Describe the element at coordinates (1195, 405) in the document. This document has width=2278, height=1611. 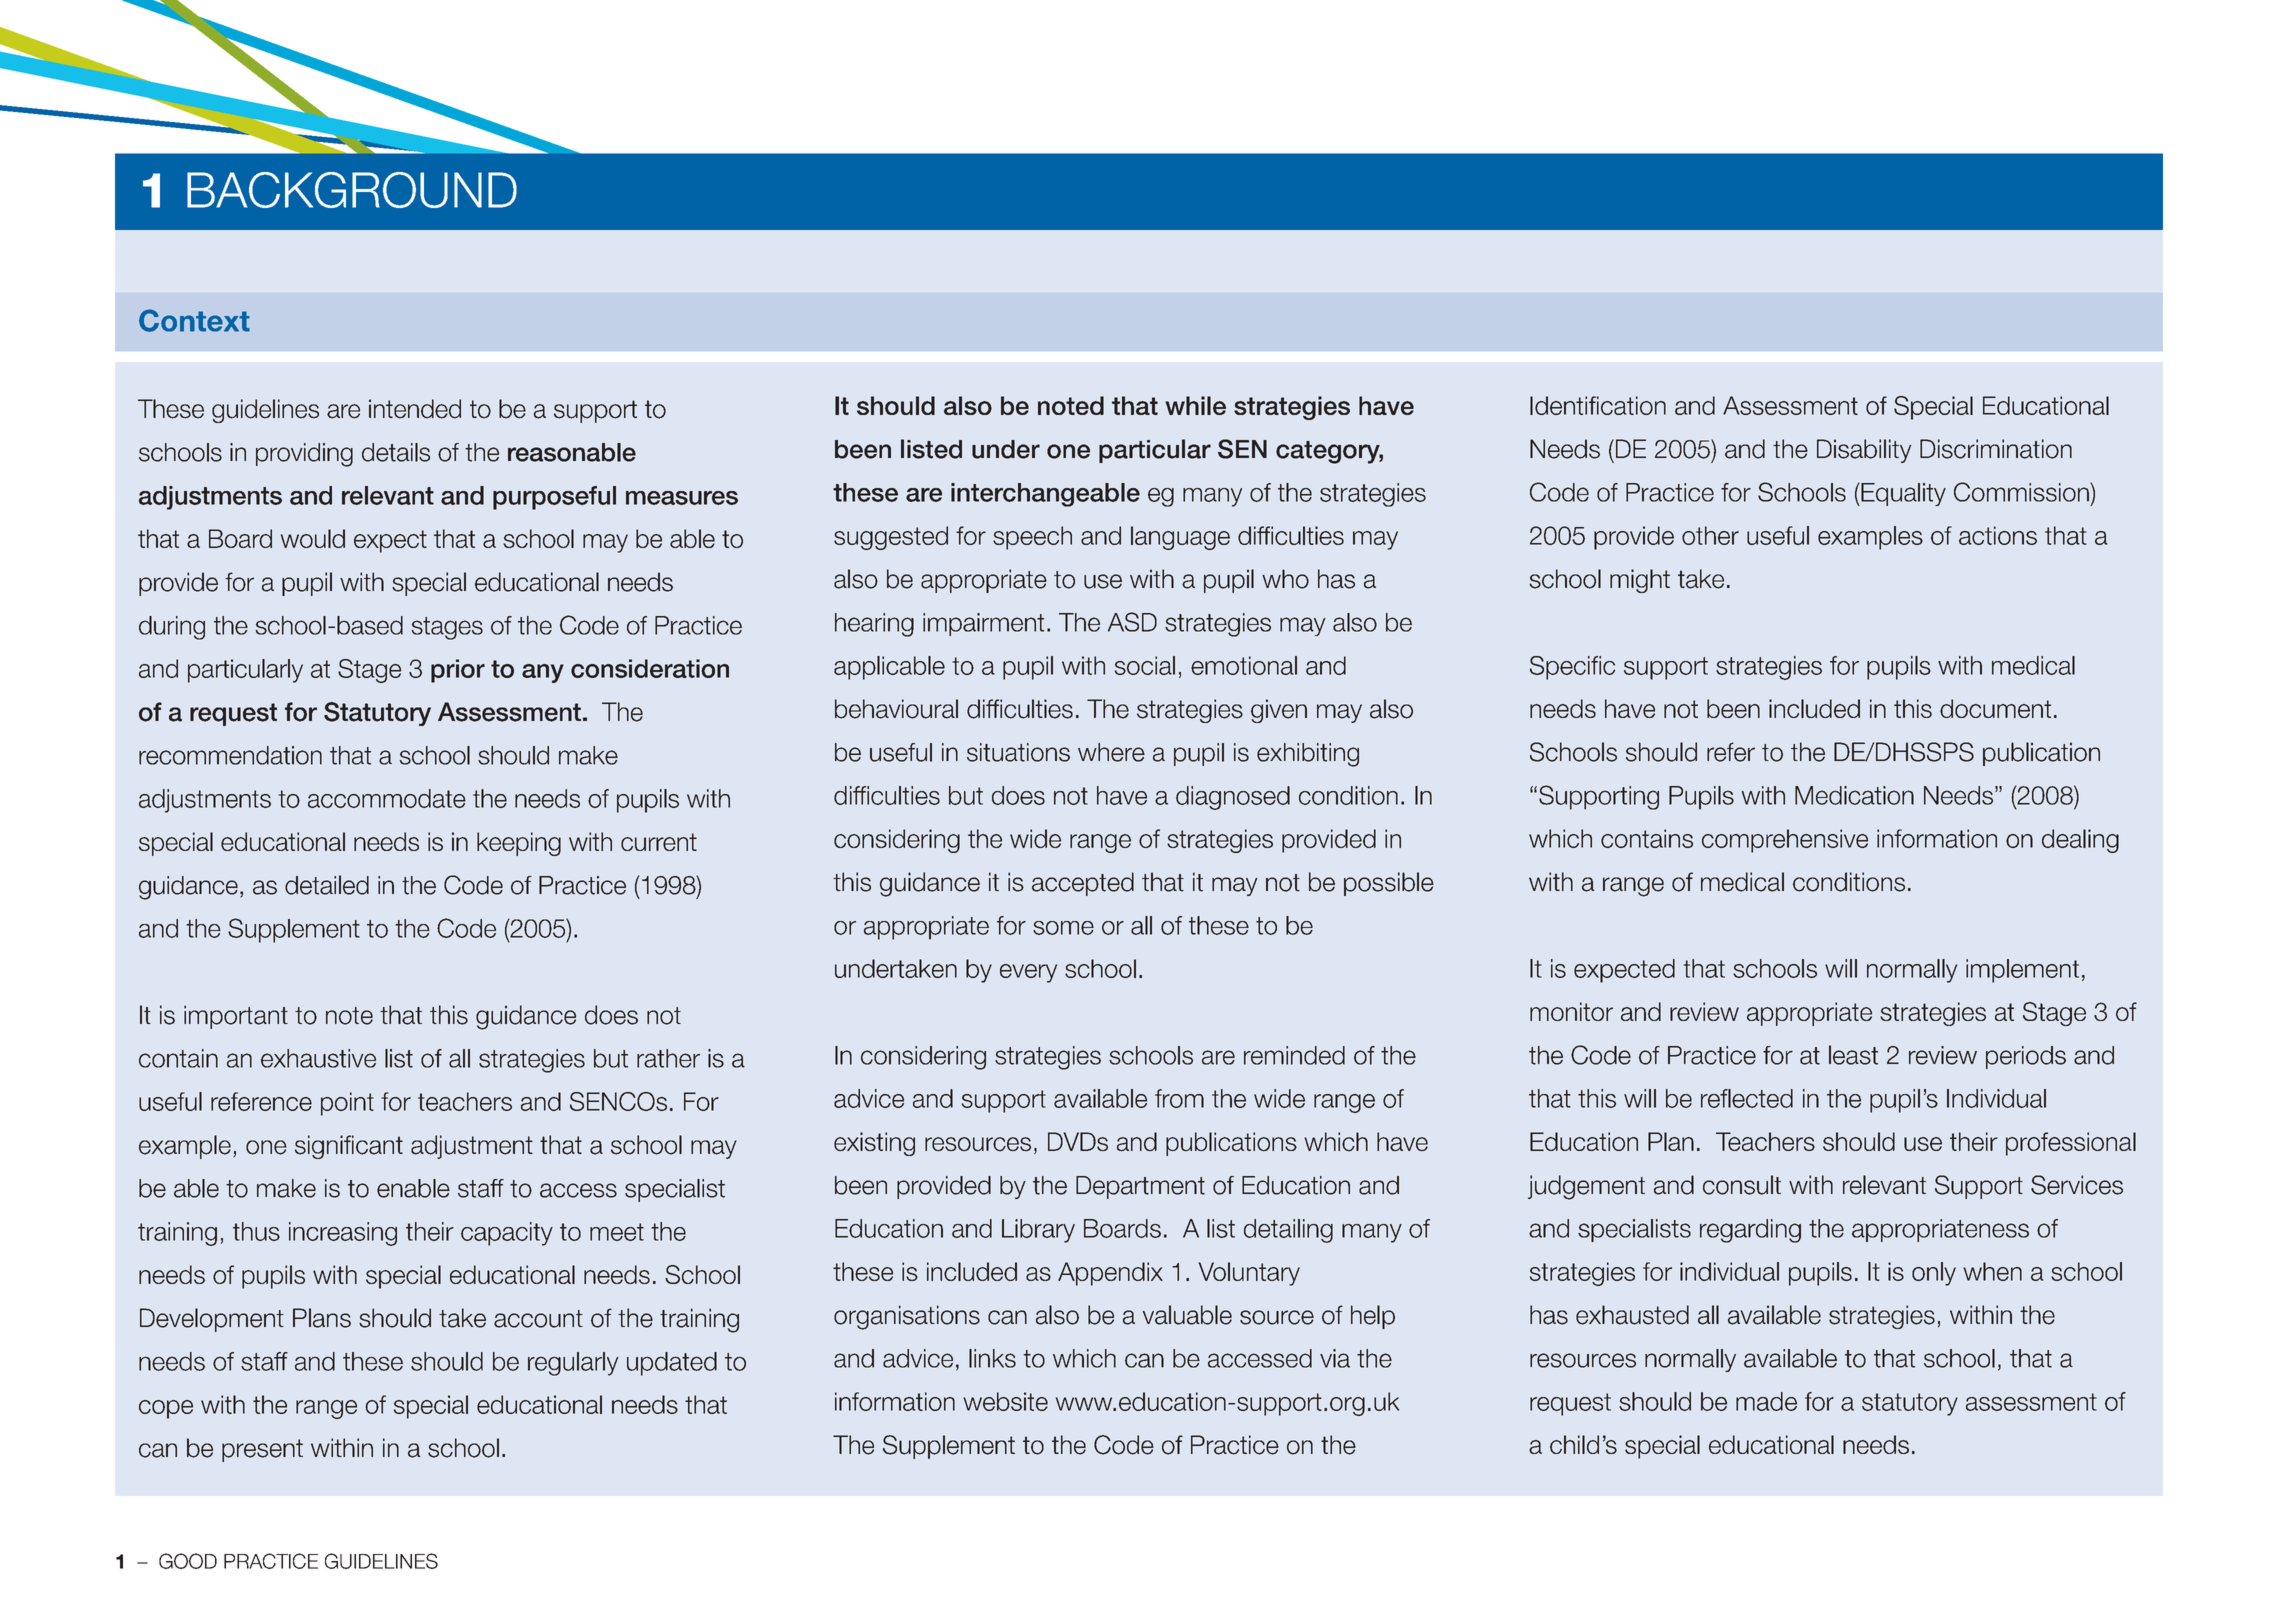
I see `while` at that location.
